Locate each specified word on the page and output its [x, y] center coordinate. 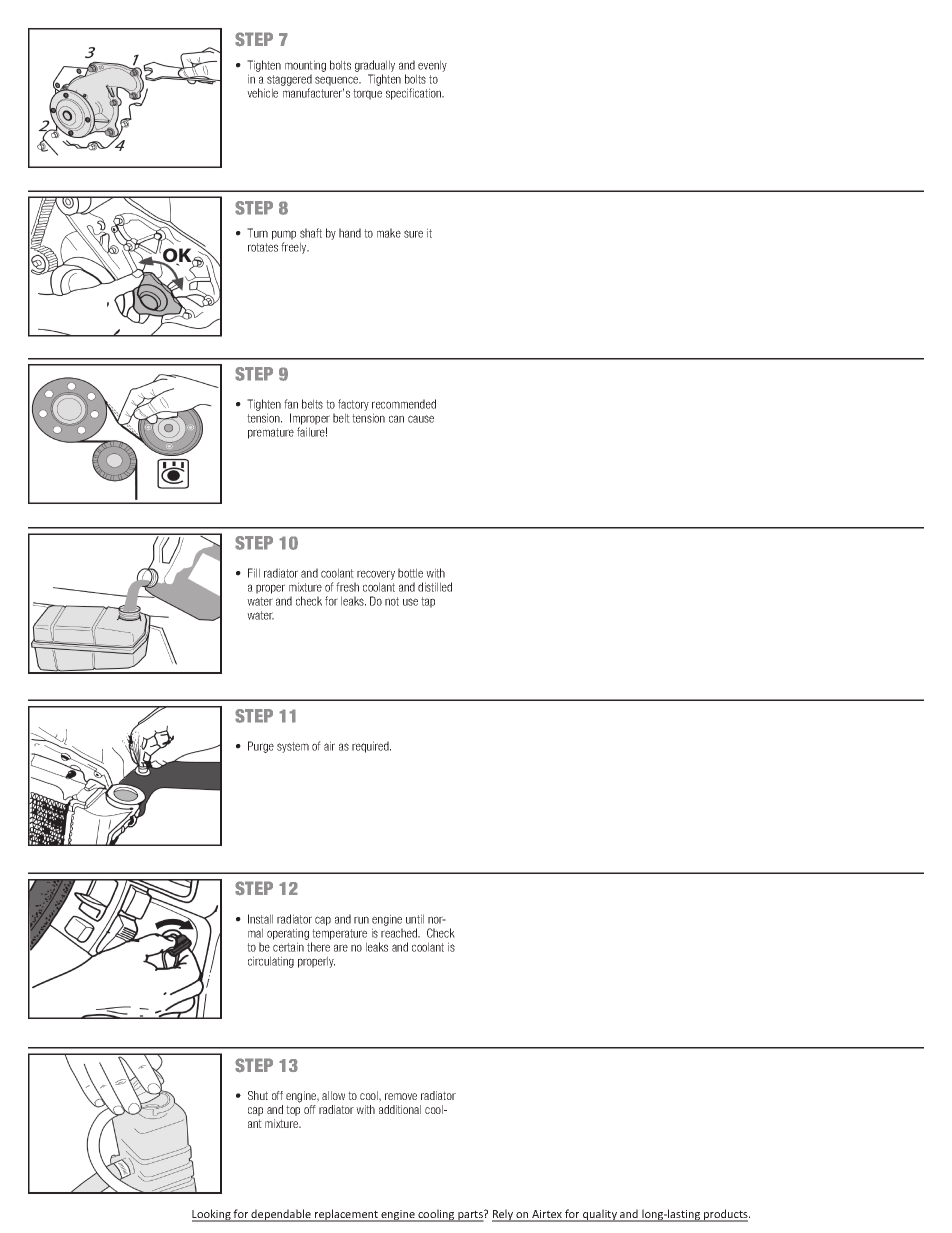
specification [415, 94]
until [415, 919]
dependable [281, 1215]
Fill [254, 573]
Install [260, 919]
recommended [404, 404]
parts [470, 1216]
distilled [435, 587]
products [726, 1215]
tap [428, 602]
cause [421, 419]
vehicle [262, 93]
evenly [432, 66]
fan [291, 404]
